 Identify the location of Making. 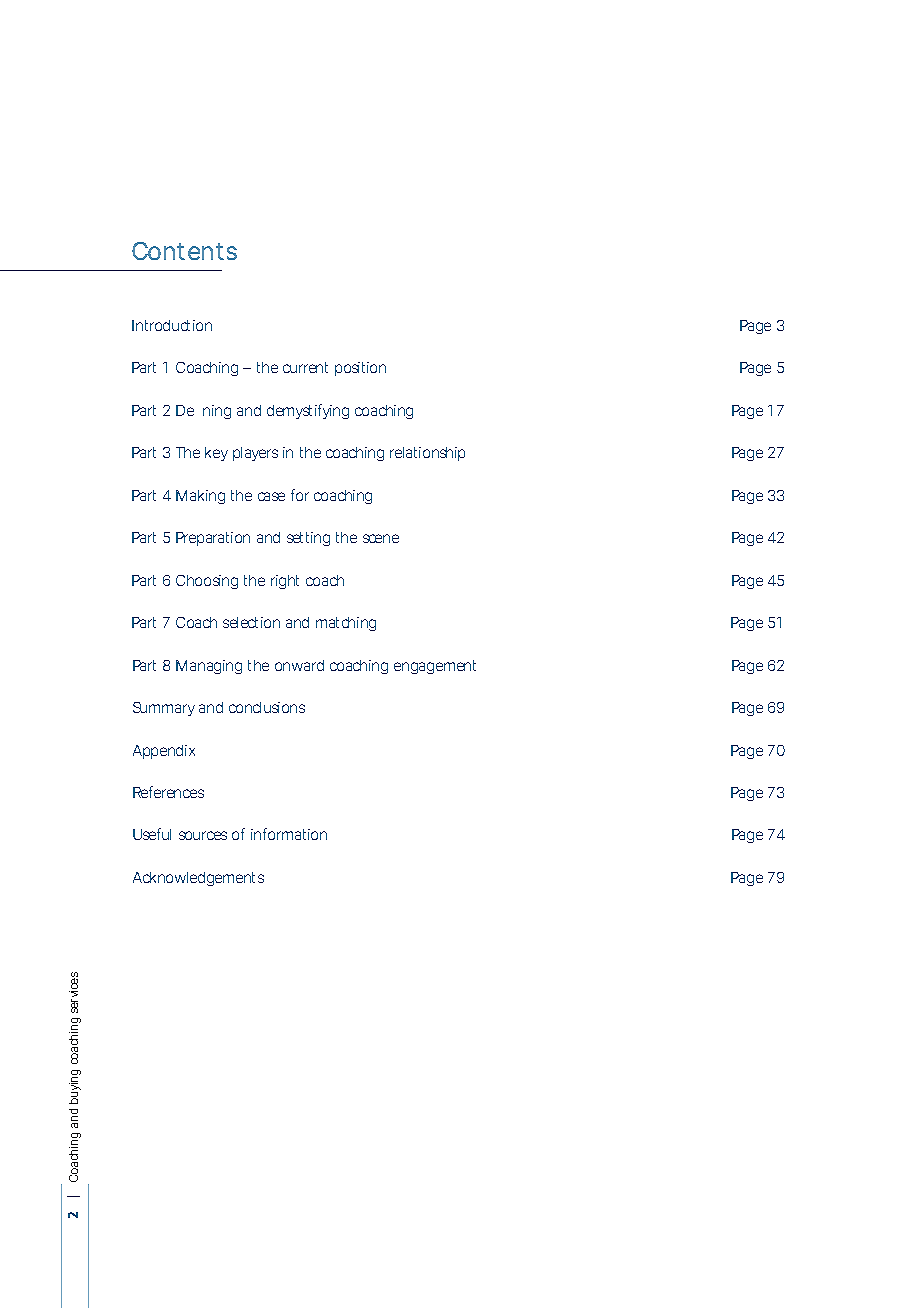
(200, 497).
